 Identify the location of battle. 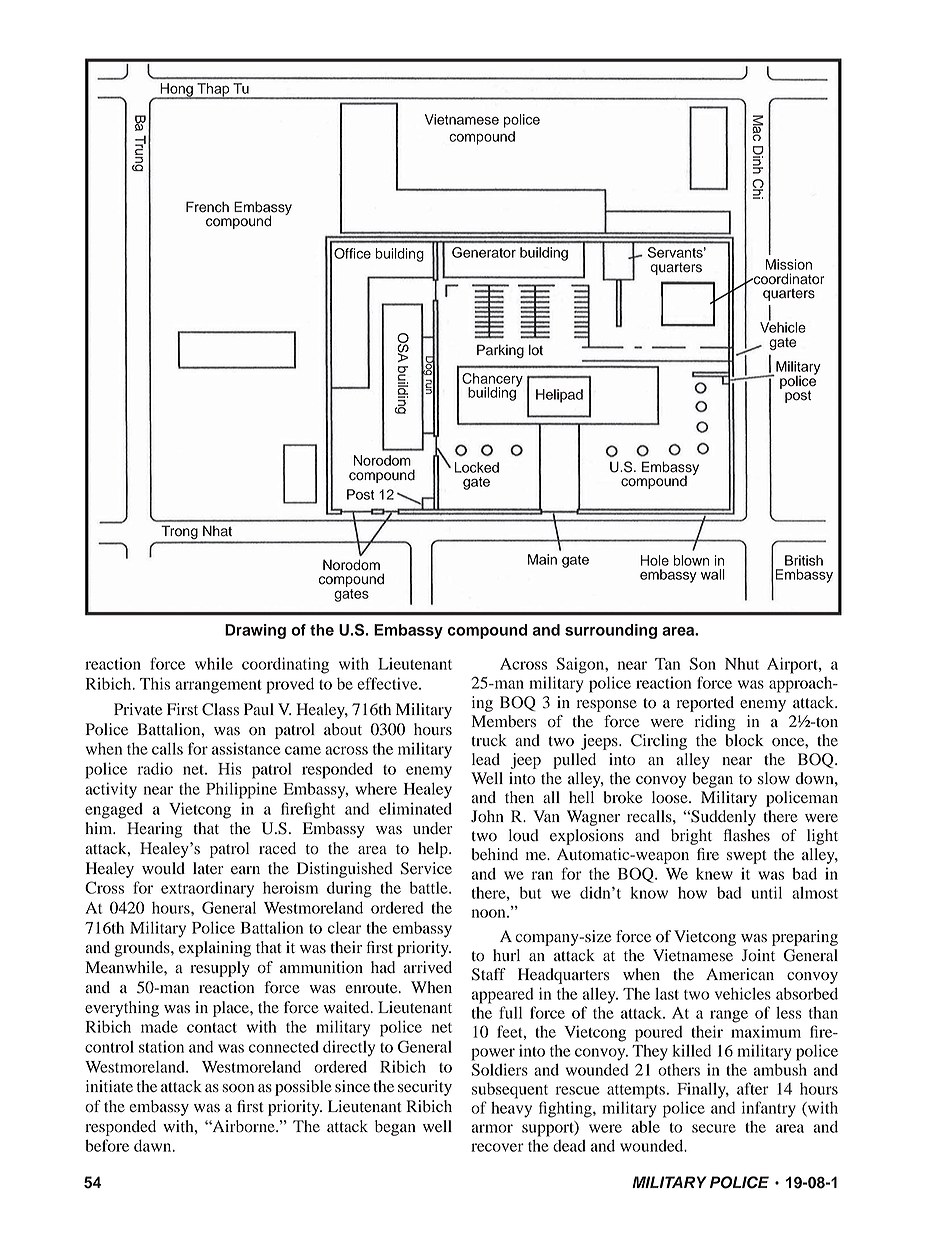
(430, 887).
